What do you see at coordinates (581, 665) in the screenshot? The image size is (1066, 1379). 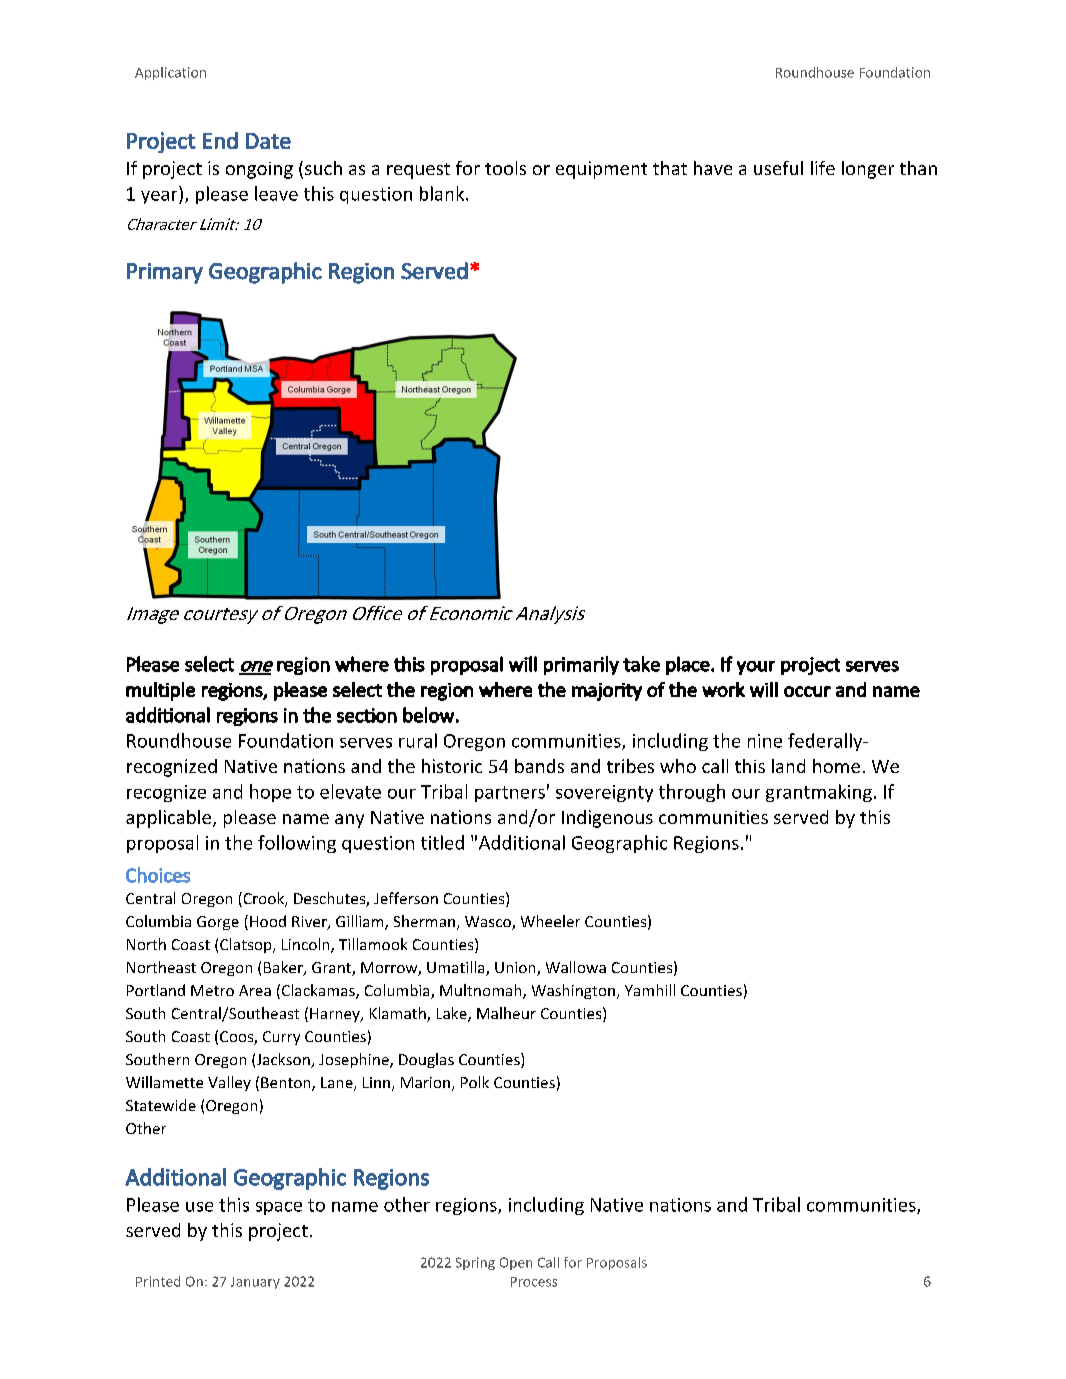 I see `primarily` at bounding box center [581, 665].
